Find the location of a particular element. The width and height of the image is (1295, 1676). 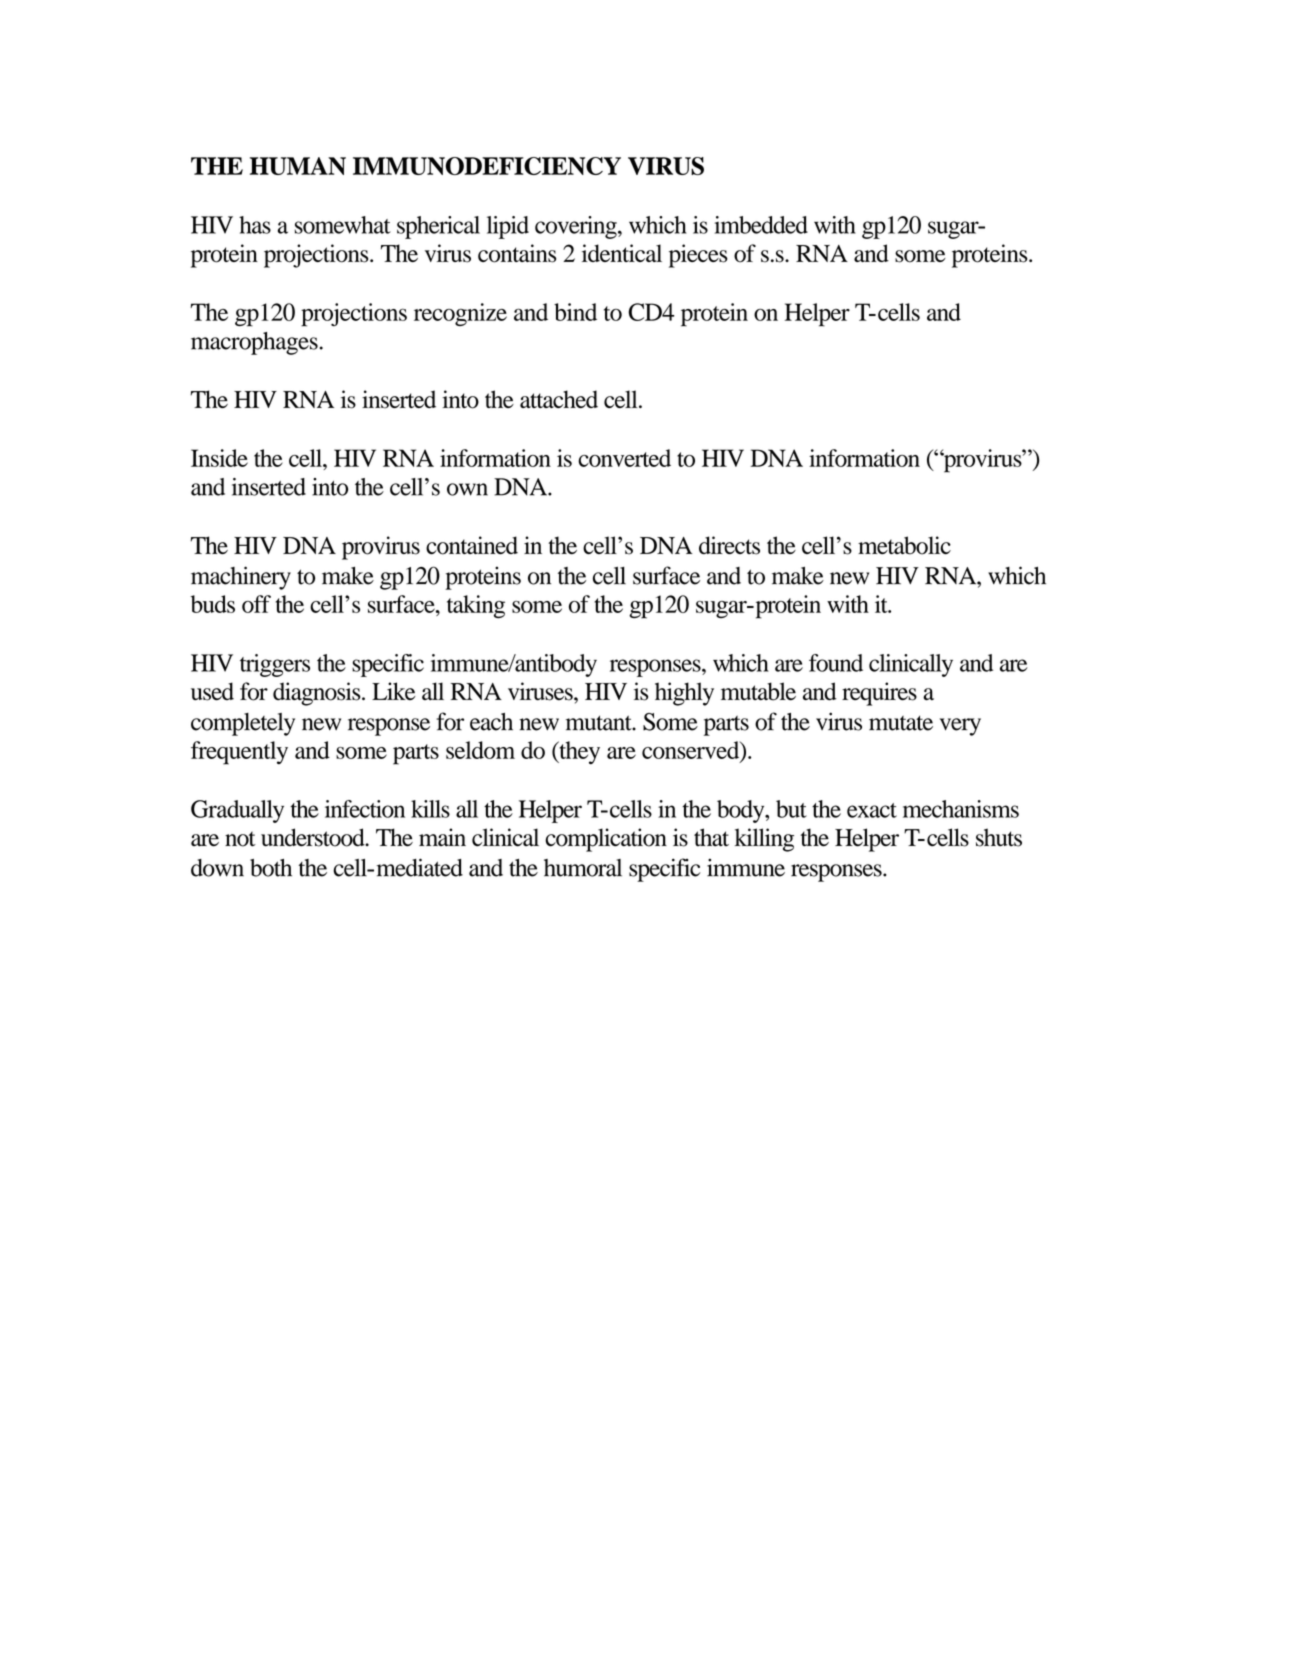

found is located at coordinates (836, 663).
